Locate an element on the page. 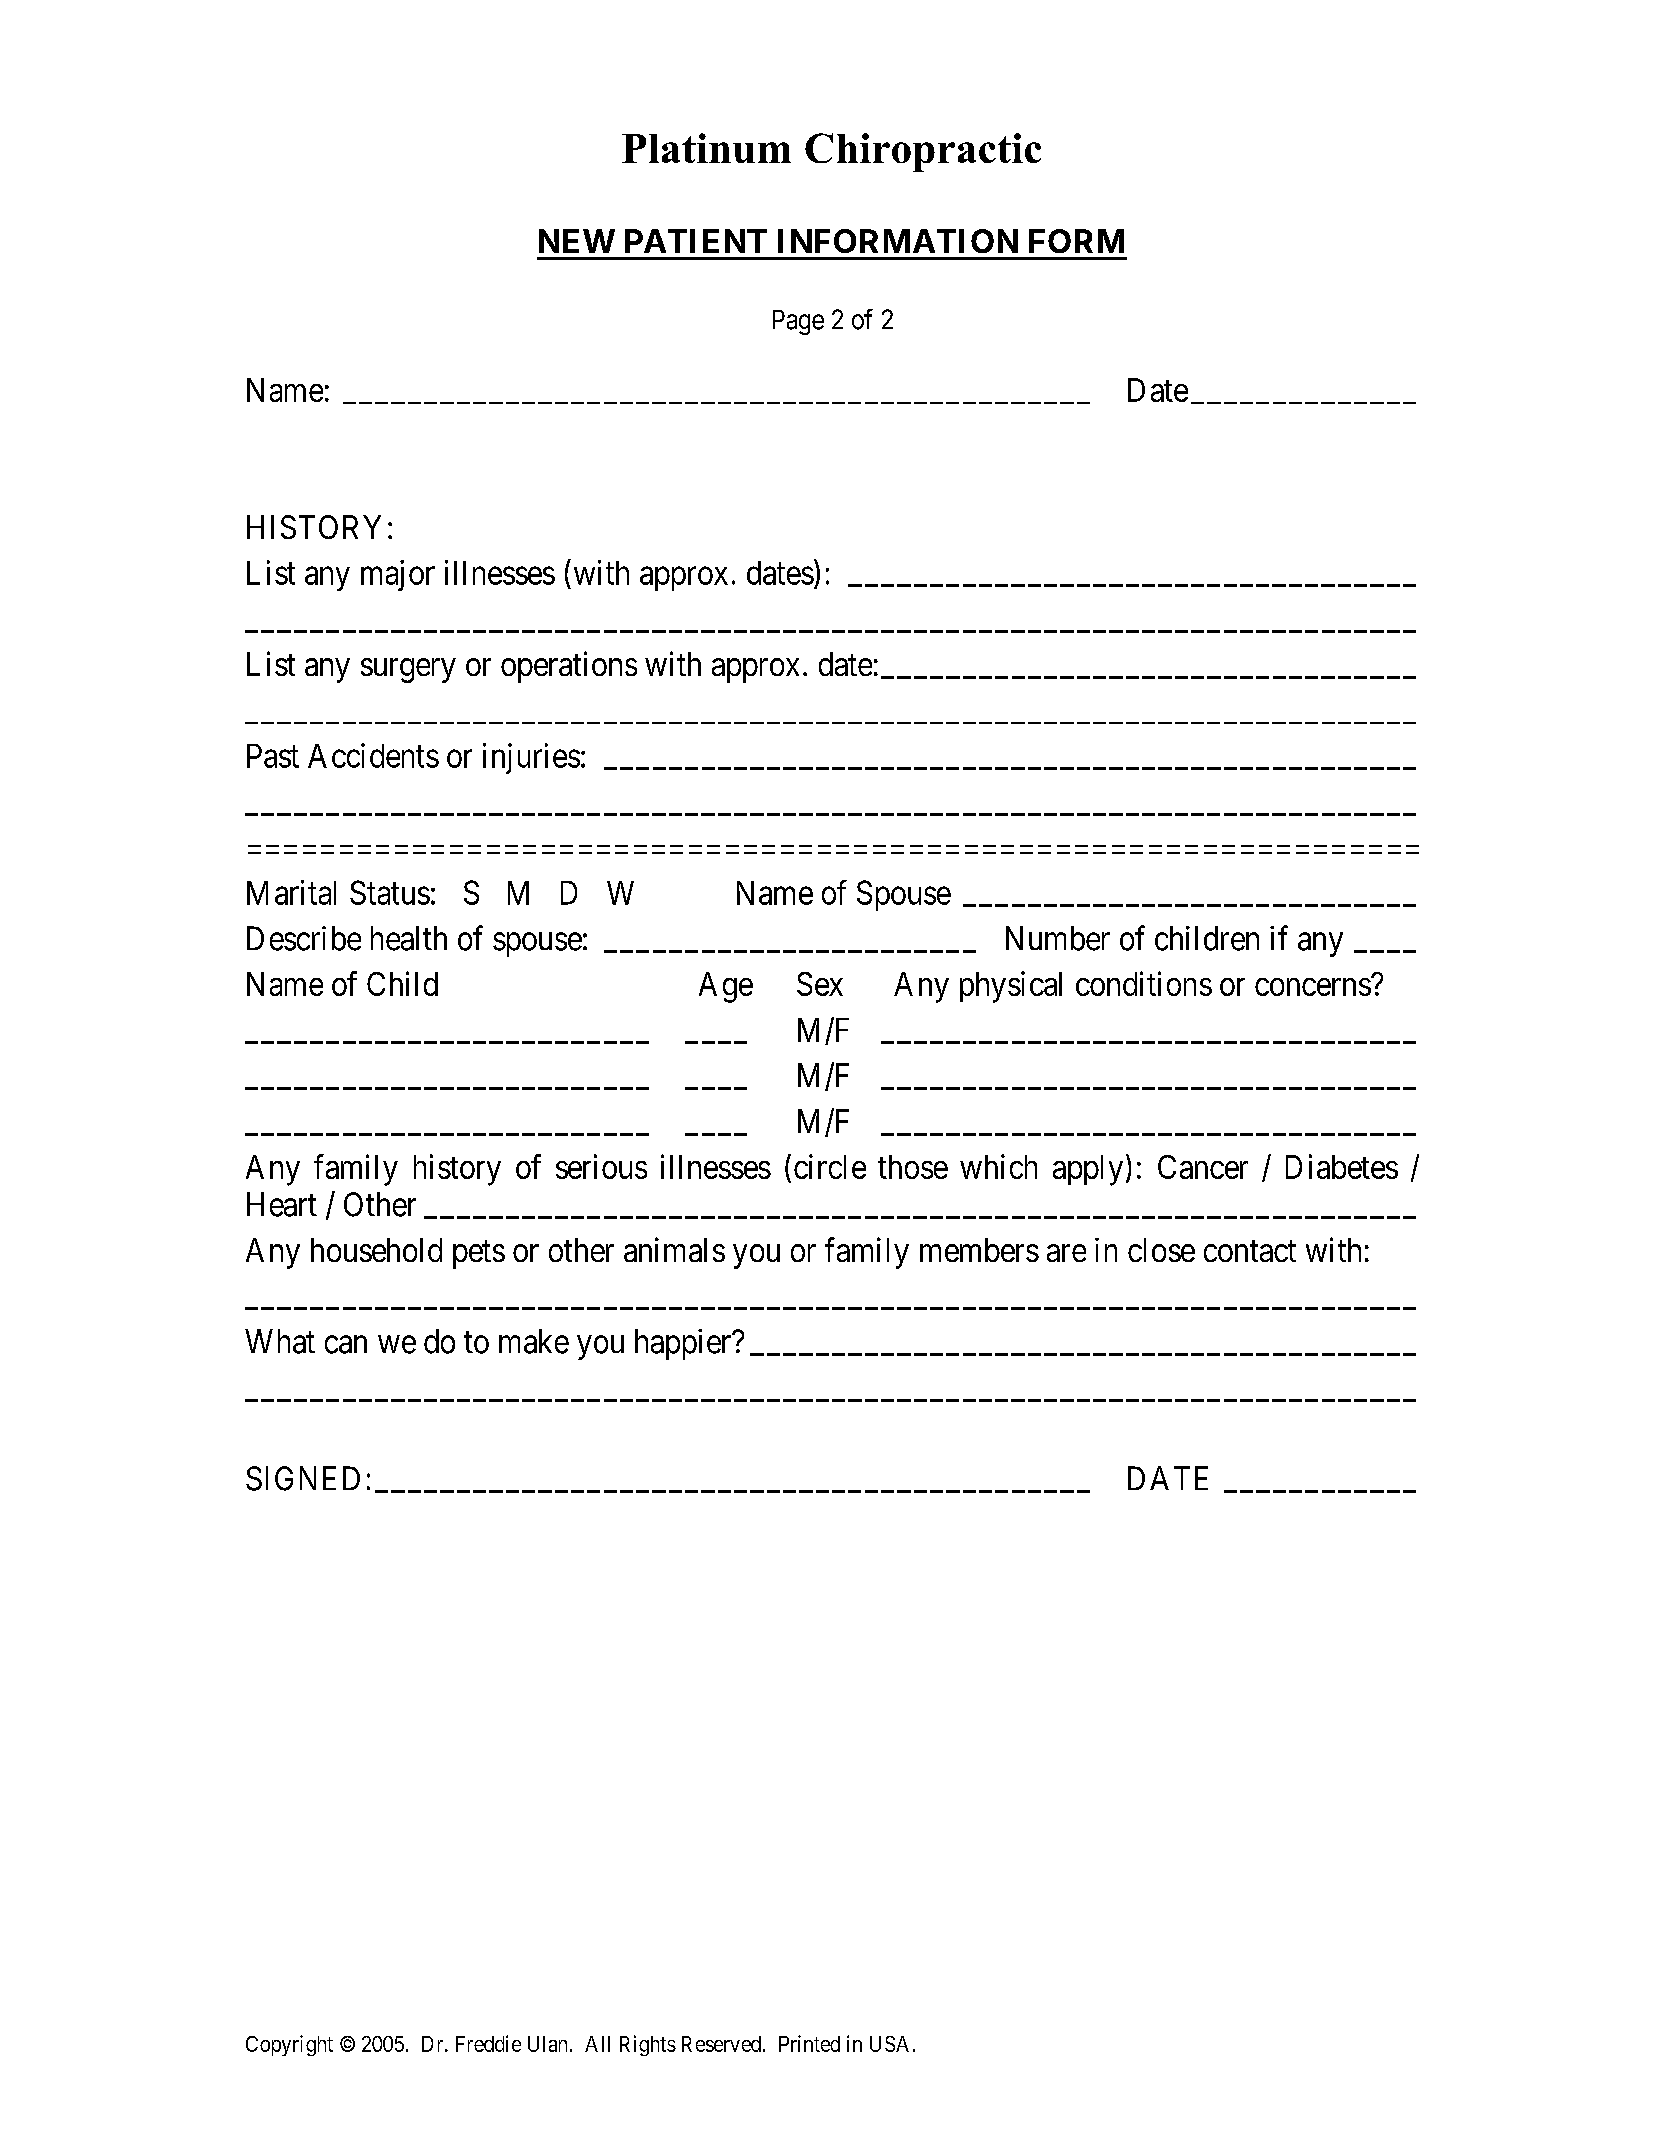 The height and width of the image is (2154, 1664). NEW is located at coordinates (577, 241).
